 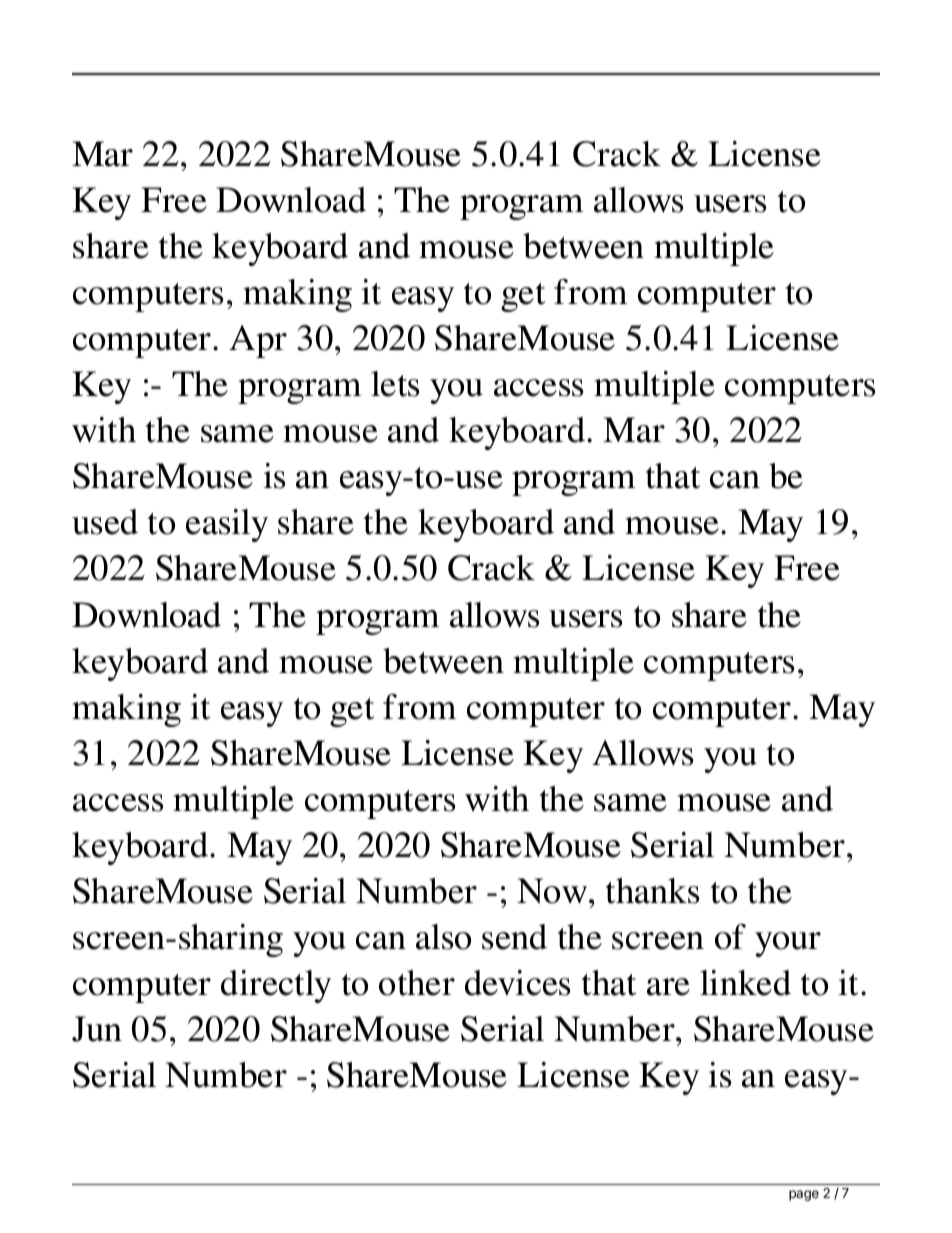 What do you see at coordinates (652, 891) in the image?
I see `thanks` at bounding box center [652, 891].
